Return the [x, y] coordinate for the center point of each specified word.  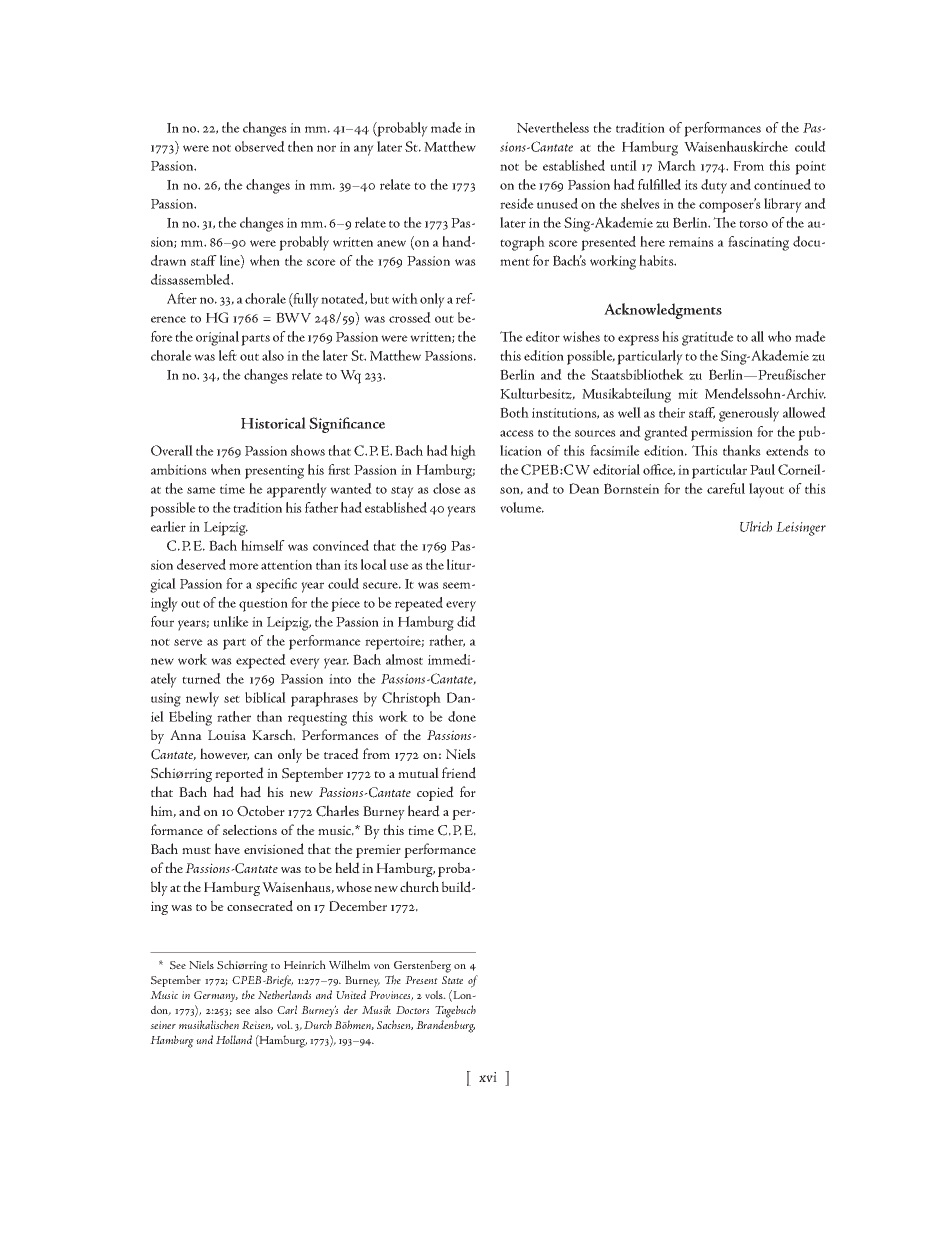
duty [714, 186]
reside [517, 203]
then [300, 146]
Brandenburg [445, 1026]
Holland [234, 1039]
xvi [488, 1077]
